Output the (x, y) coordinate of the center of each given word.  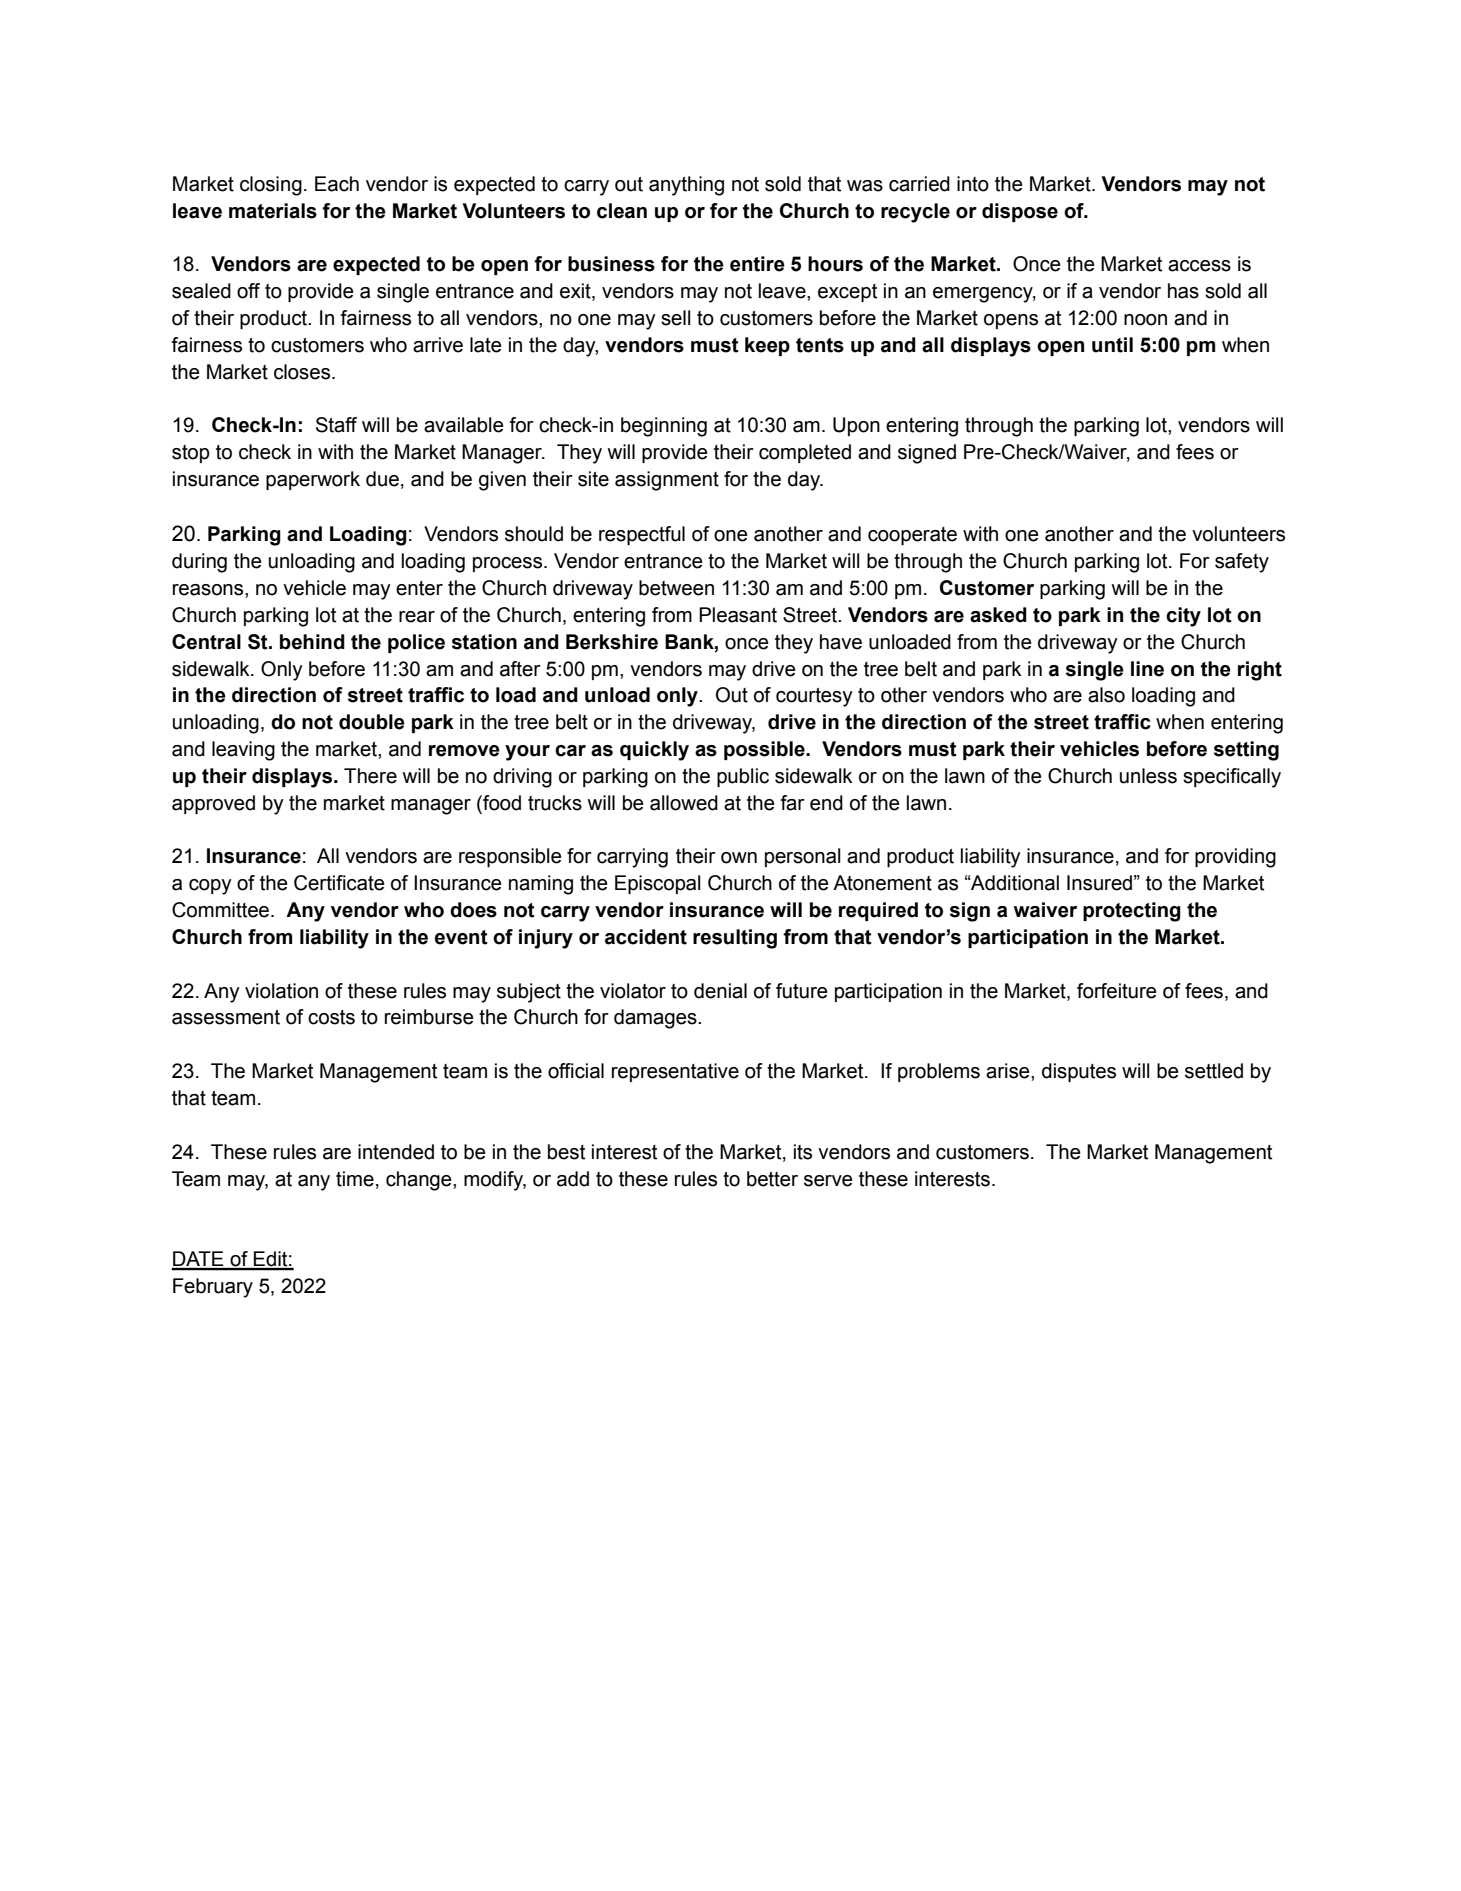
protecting (1132, 912)
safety (1242, 563)
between (676, 588)
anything (686, 186)
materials (273, 211)
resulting (735, 939)
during (199, 563)
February (213, 1288)
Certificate (339, 883)
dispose (1020, 212)
